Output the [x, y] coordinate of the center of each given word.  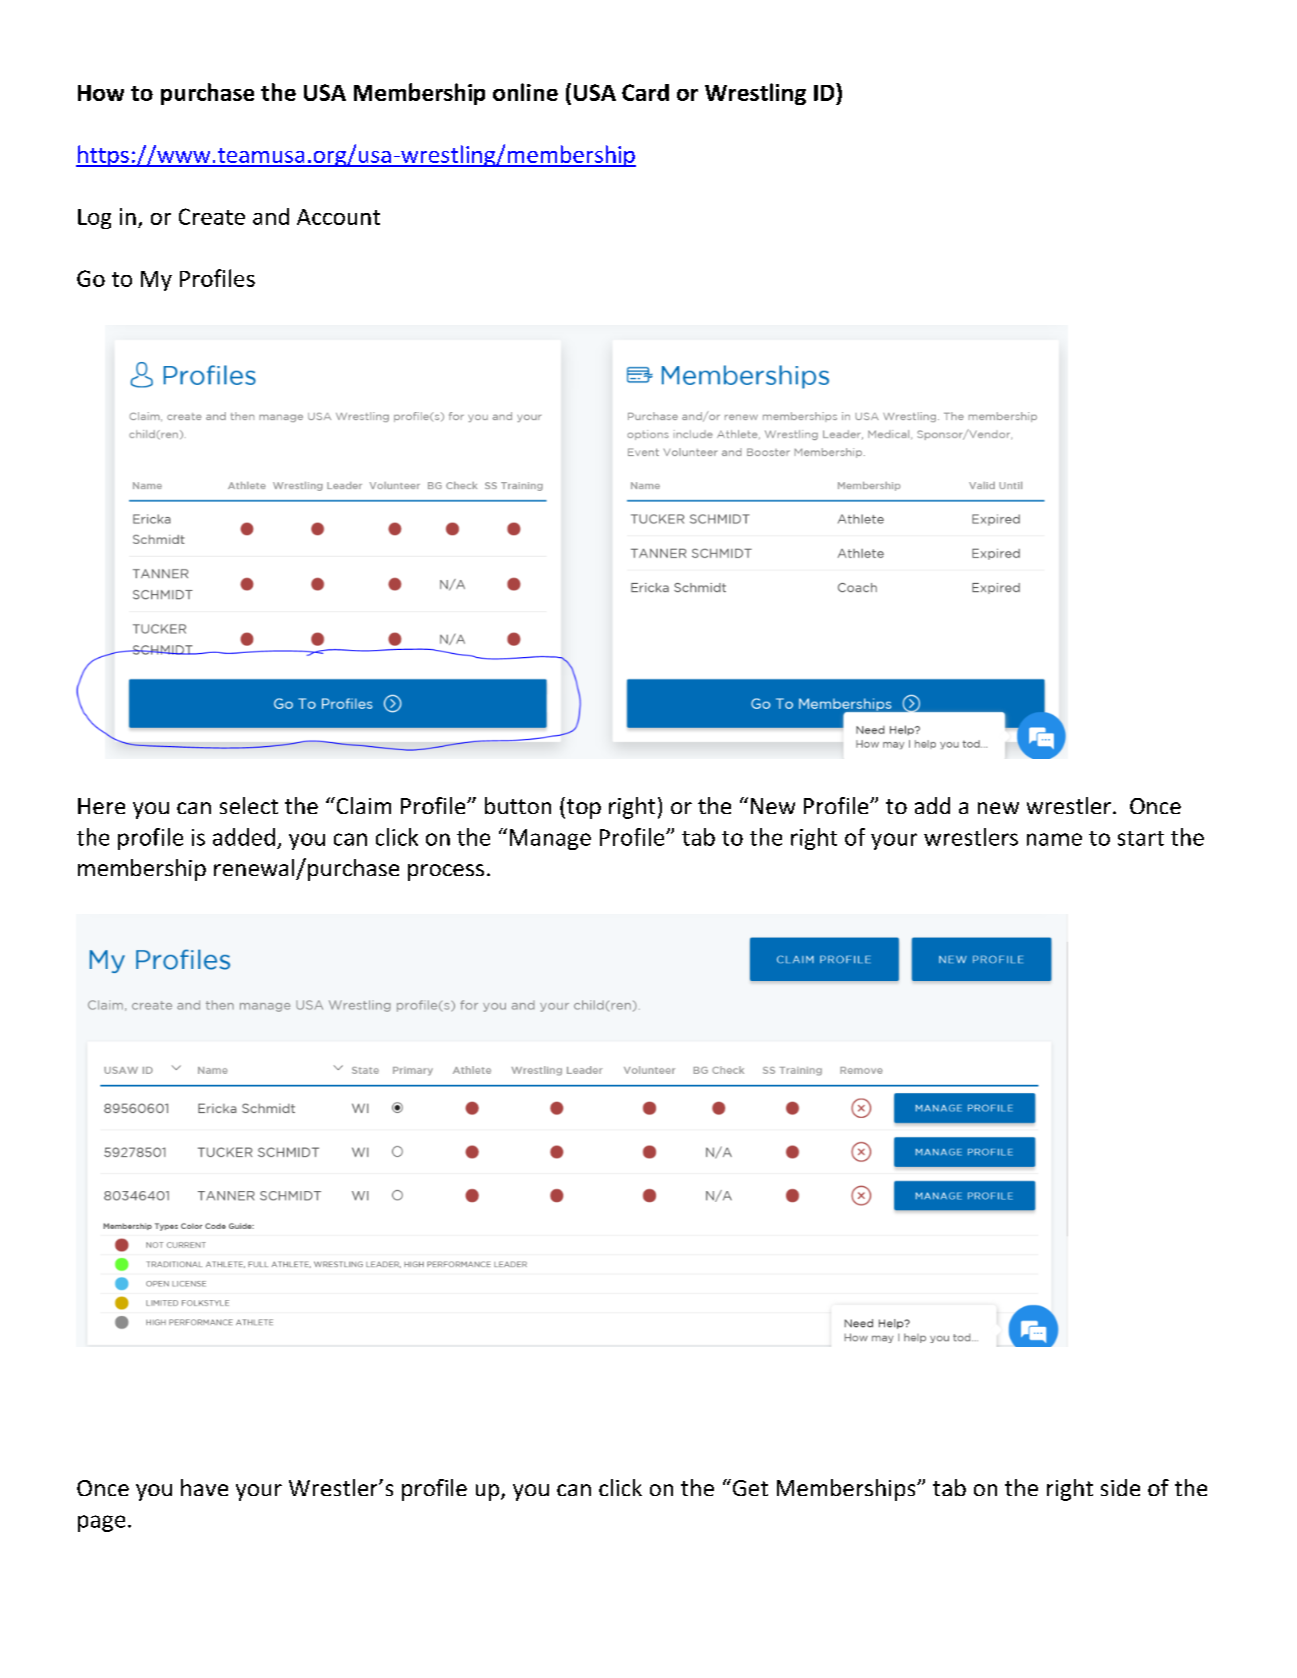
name [1054, 839]
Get [749, 1487]
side [1120, 1487]
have [204, 1487]
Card [645, 92]
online [525, 92]
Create [212, 216]
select [249, 805]
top [584, 809]
